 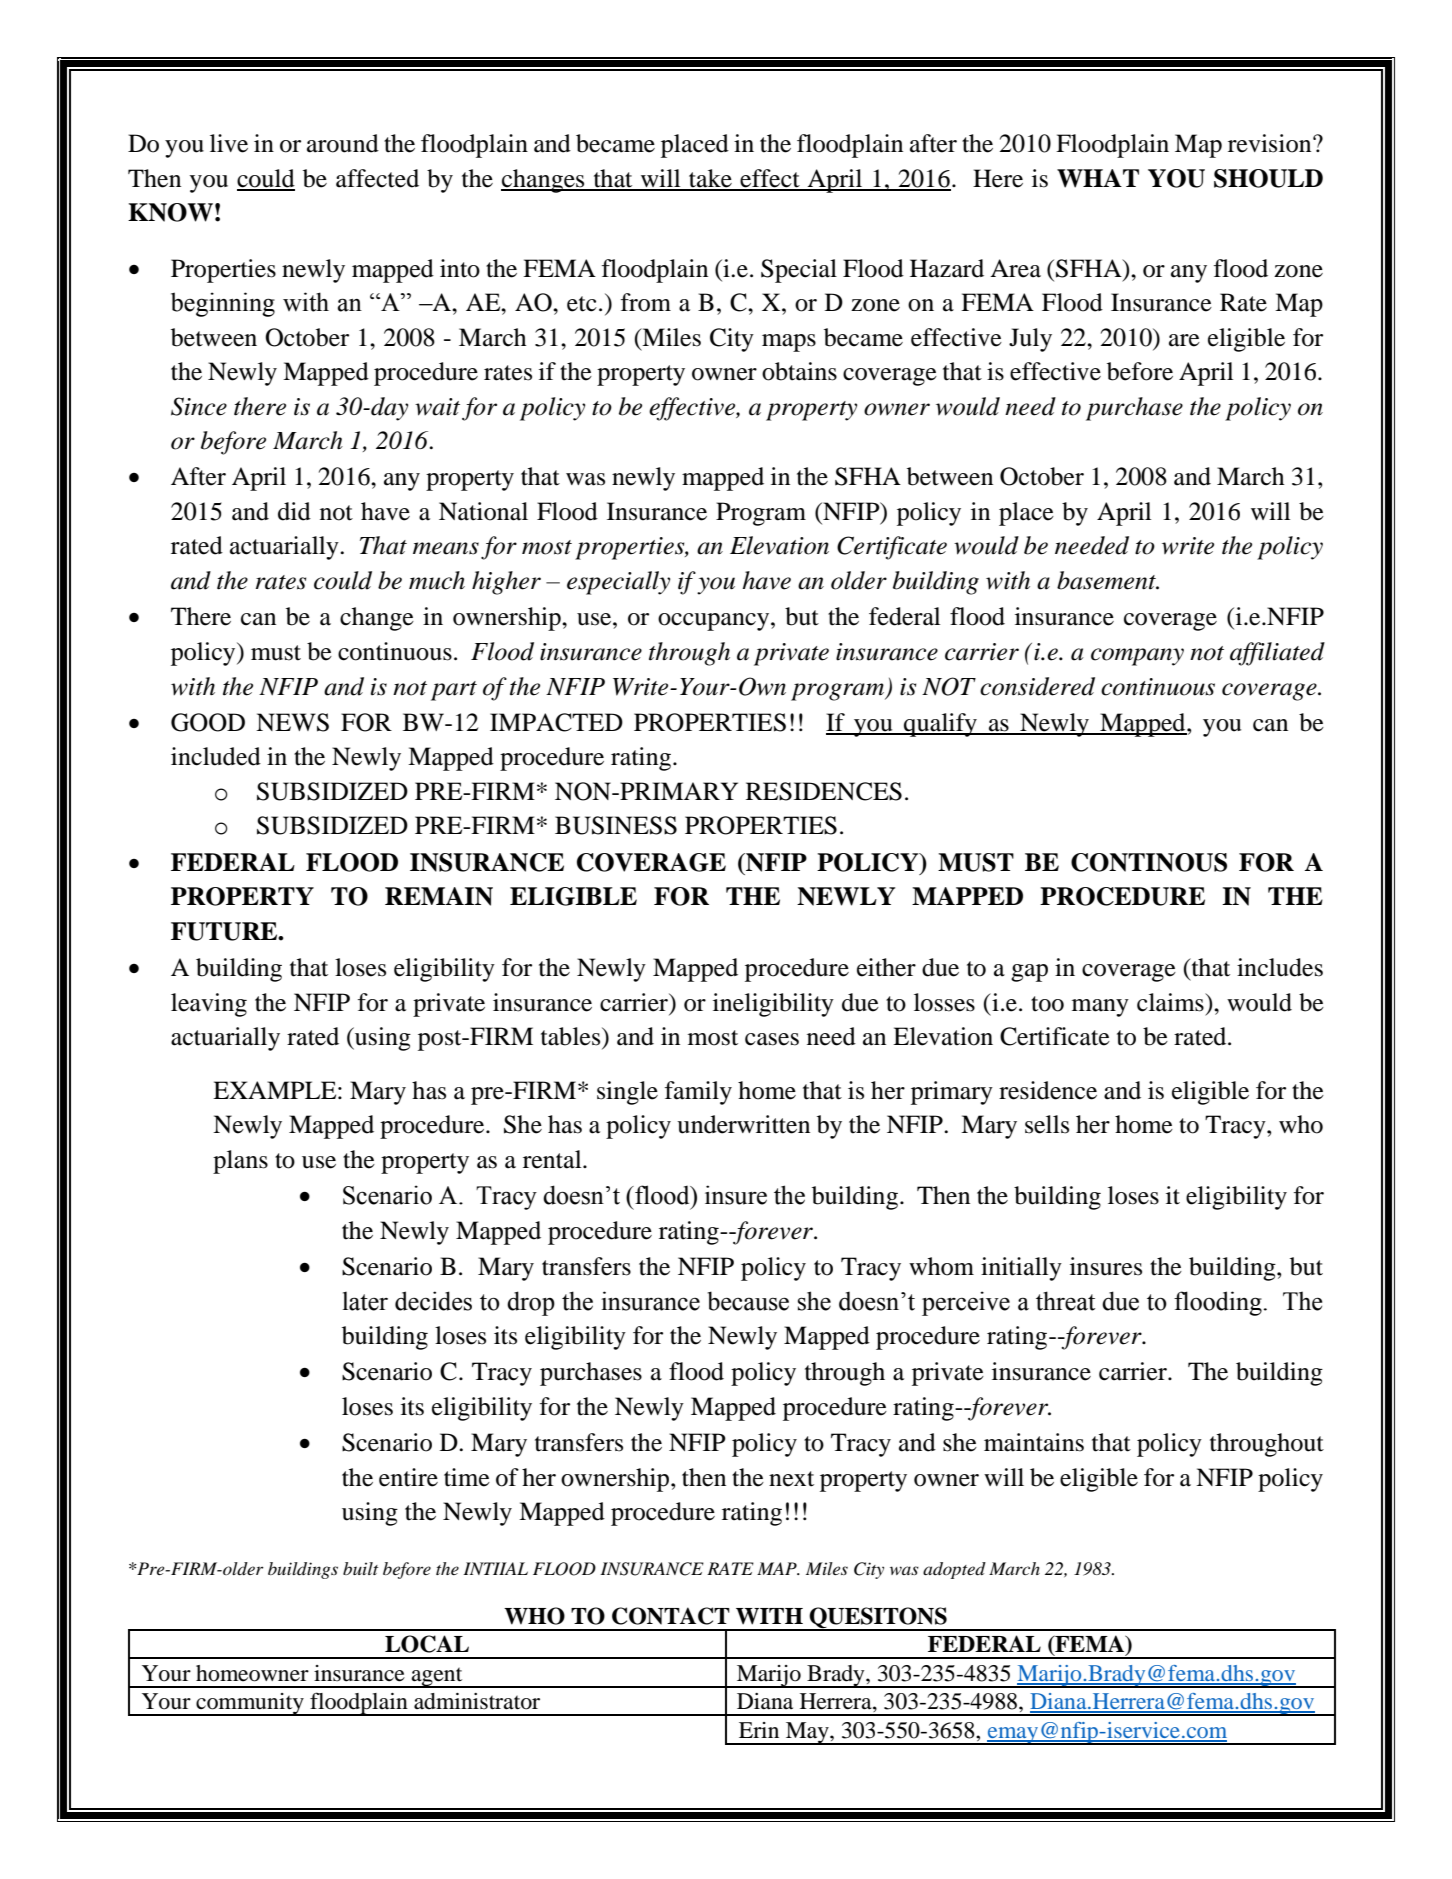 What do you see at coordinates (365, 1301) in the screenshot?
I see `later` at bounding box center [365, 1301].
